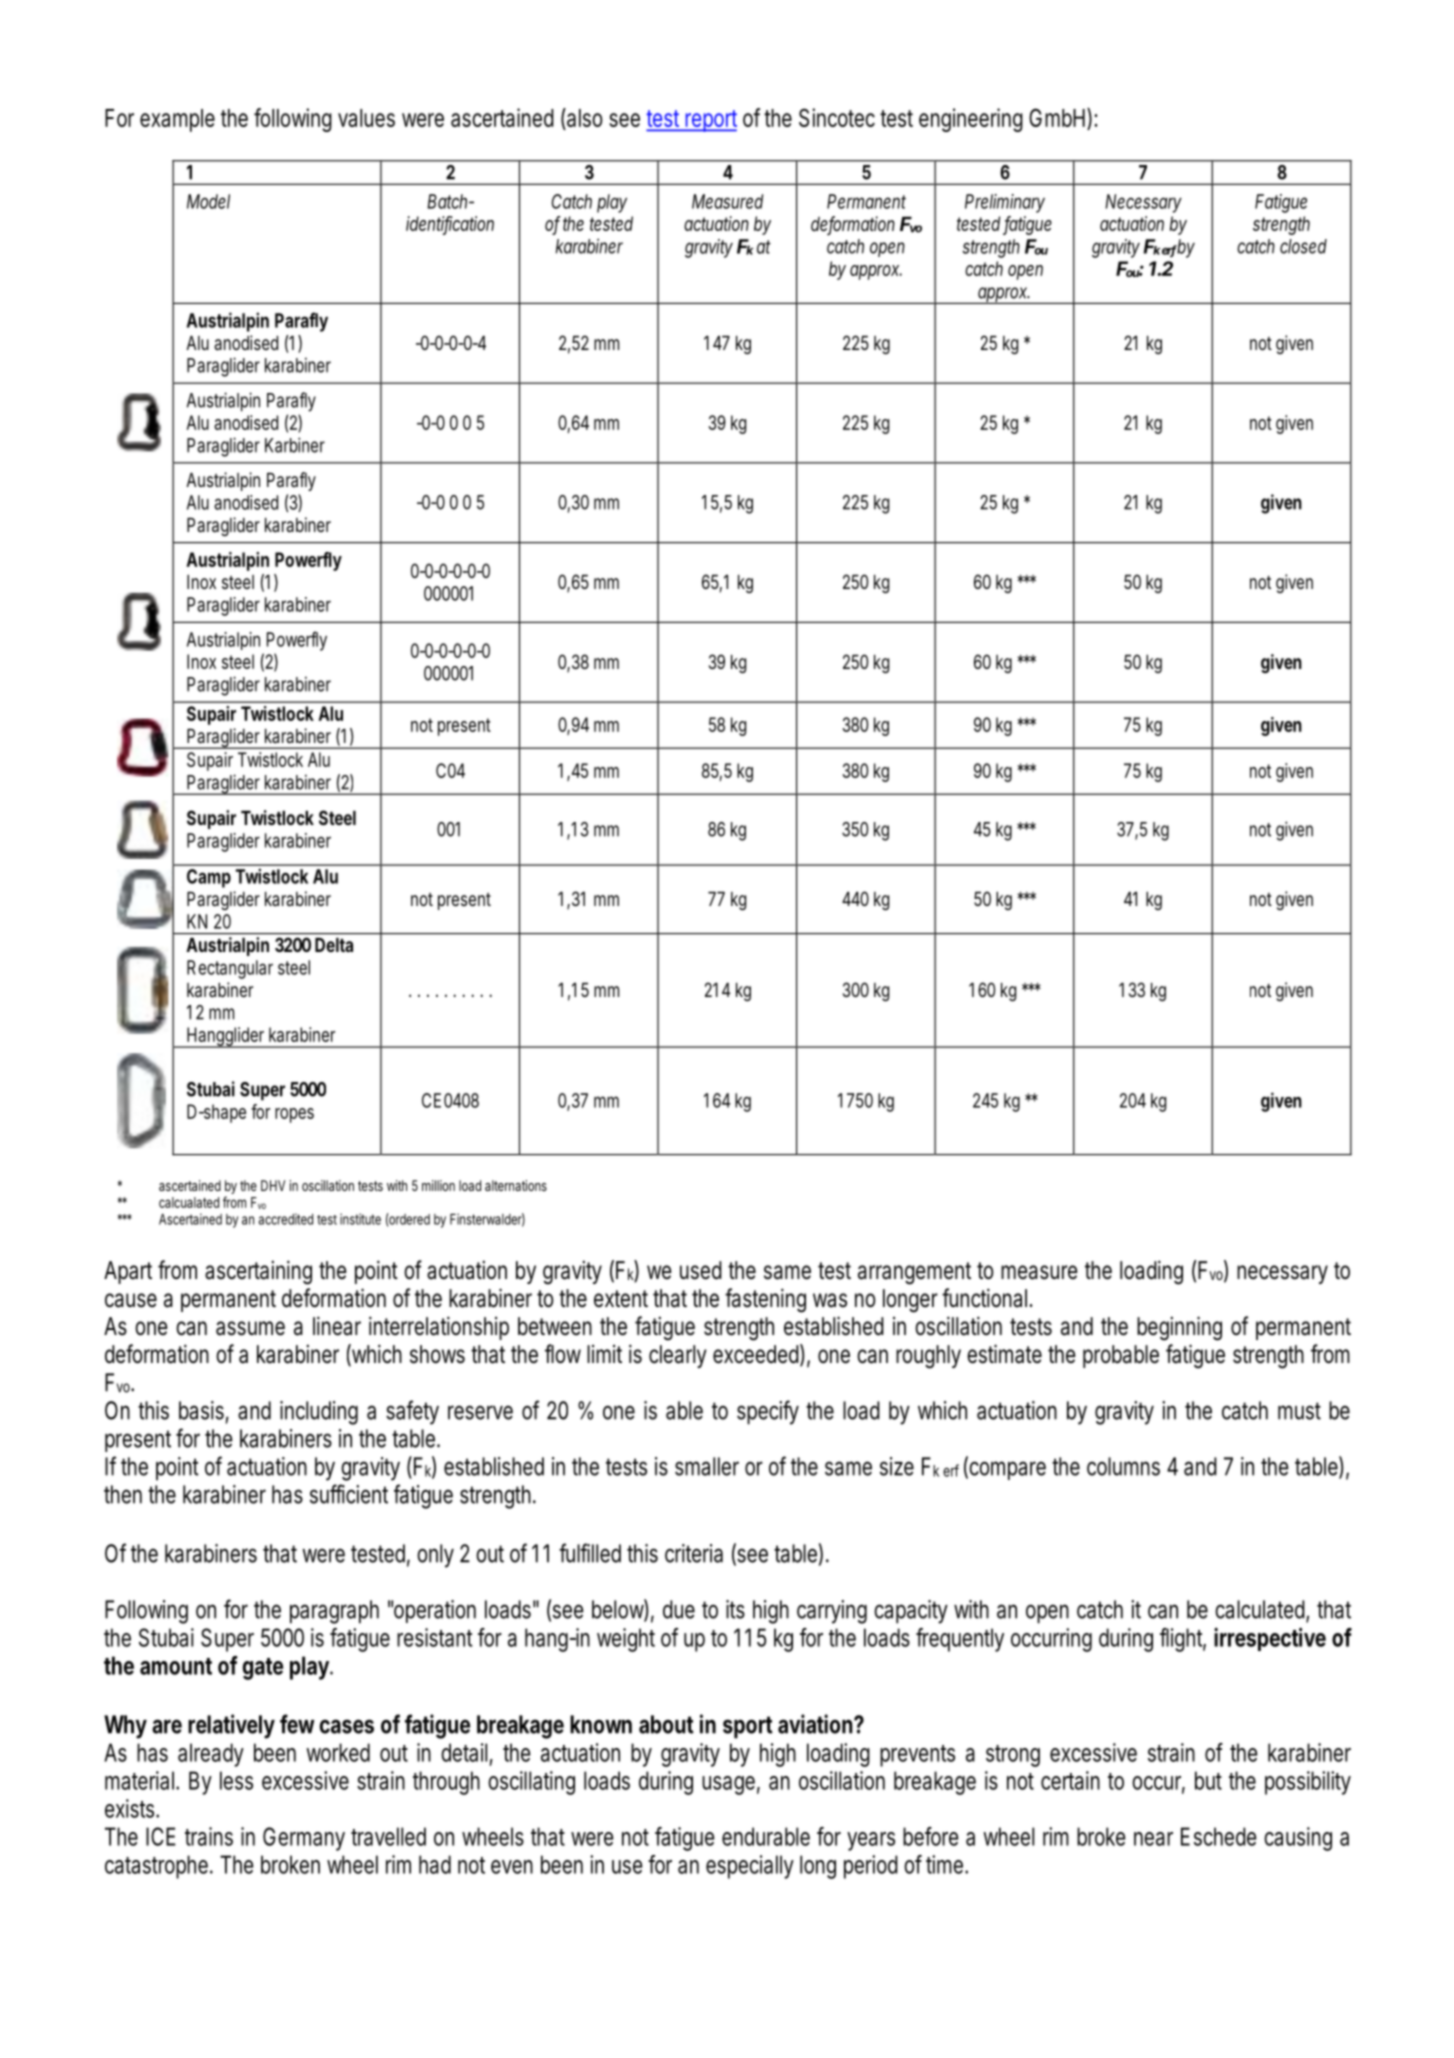 The height and width of the screenshot is (2058, 1454). What do you see at coordinates (304, 1839) in the screenshot?
I see `Germany` at bounding box center [304, 1839].
